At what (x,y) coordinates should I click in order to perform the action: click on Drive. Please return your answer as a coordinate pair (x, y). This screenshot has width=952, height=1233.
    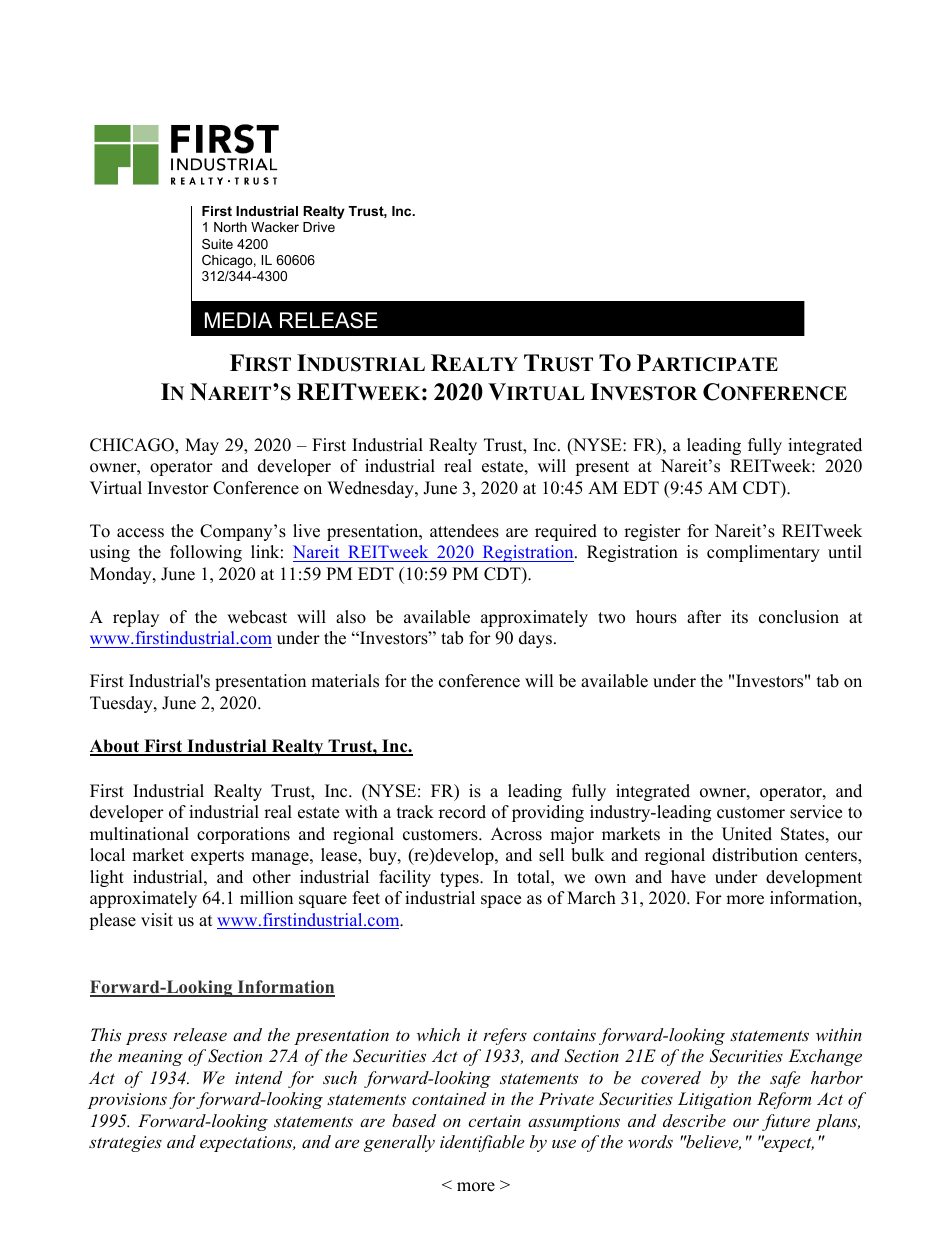
    Looking at the image, I should click on (319, 227).
